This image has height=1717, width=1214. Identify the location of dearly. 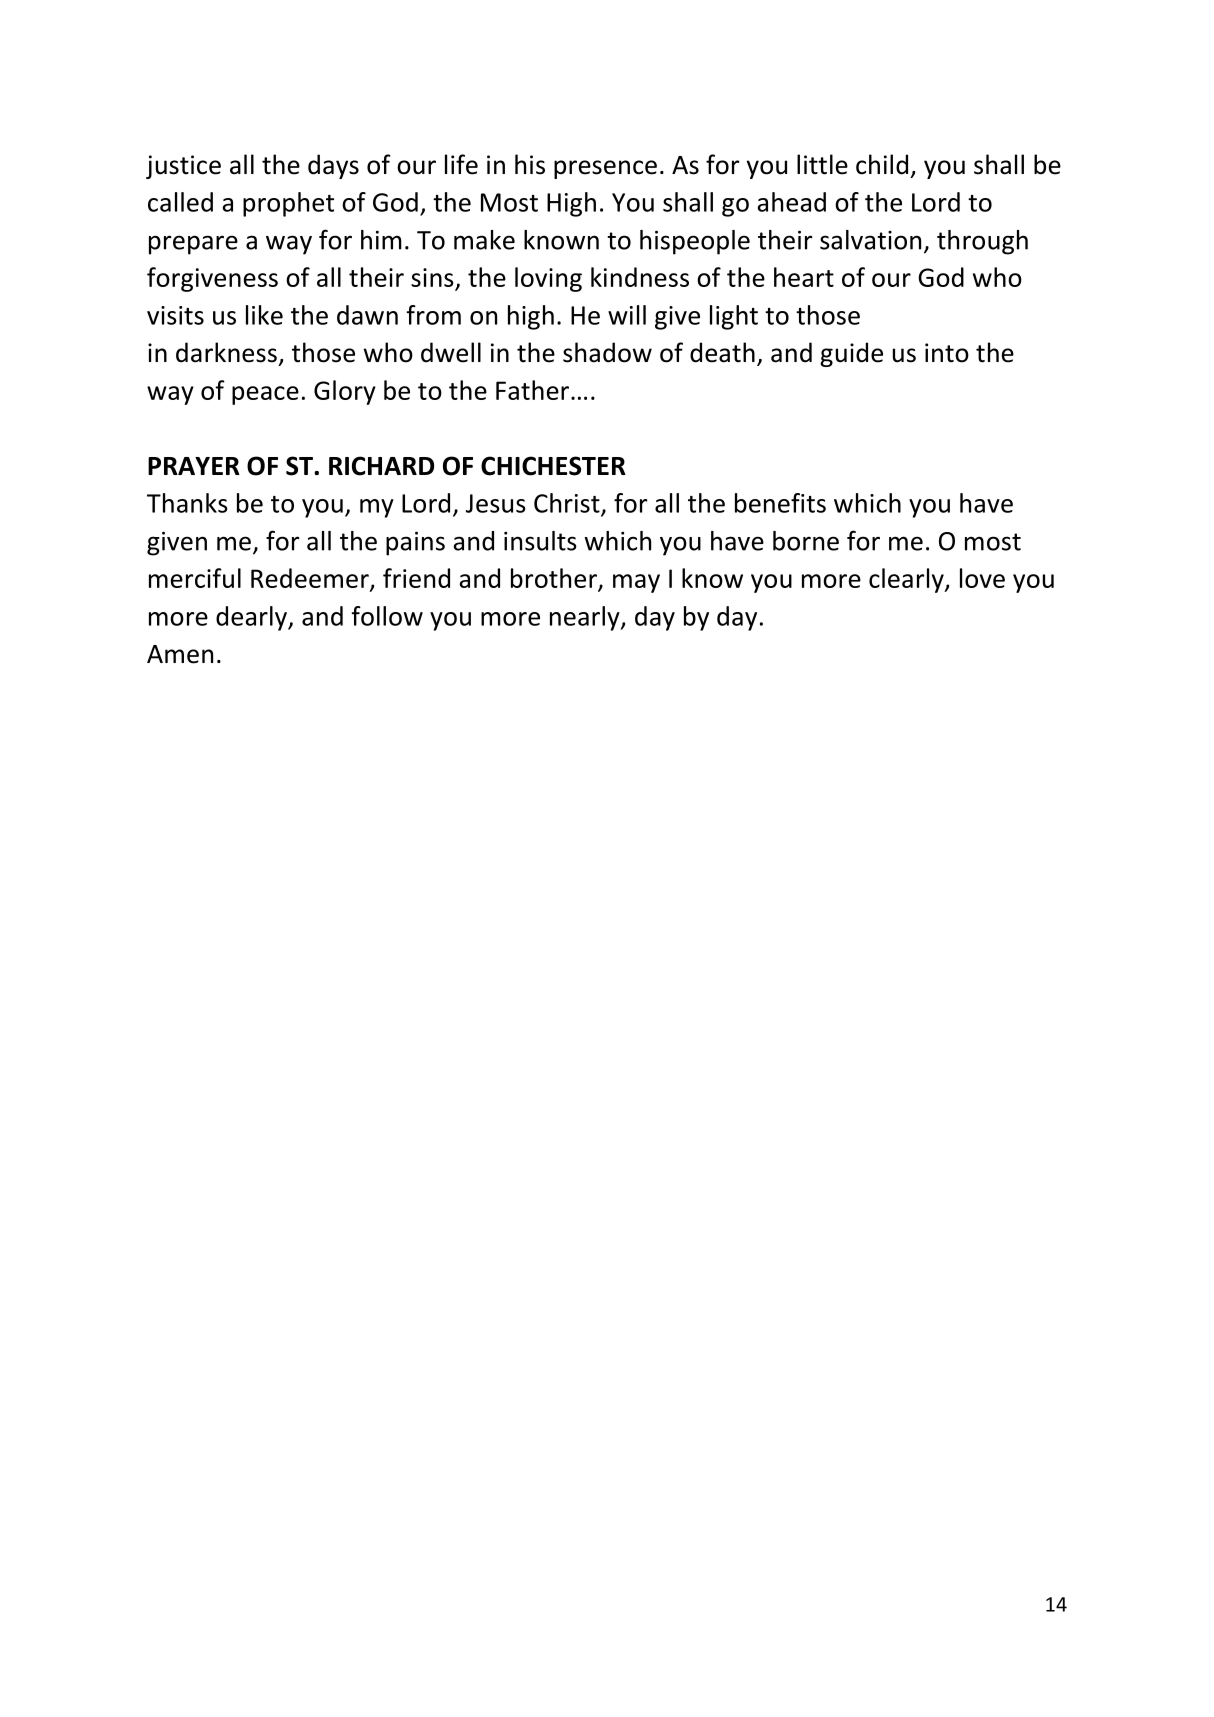
(252, 618).
